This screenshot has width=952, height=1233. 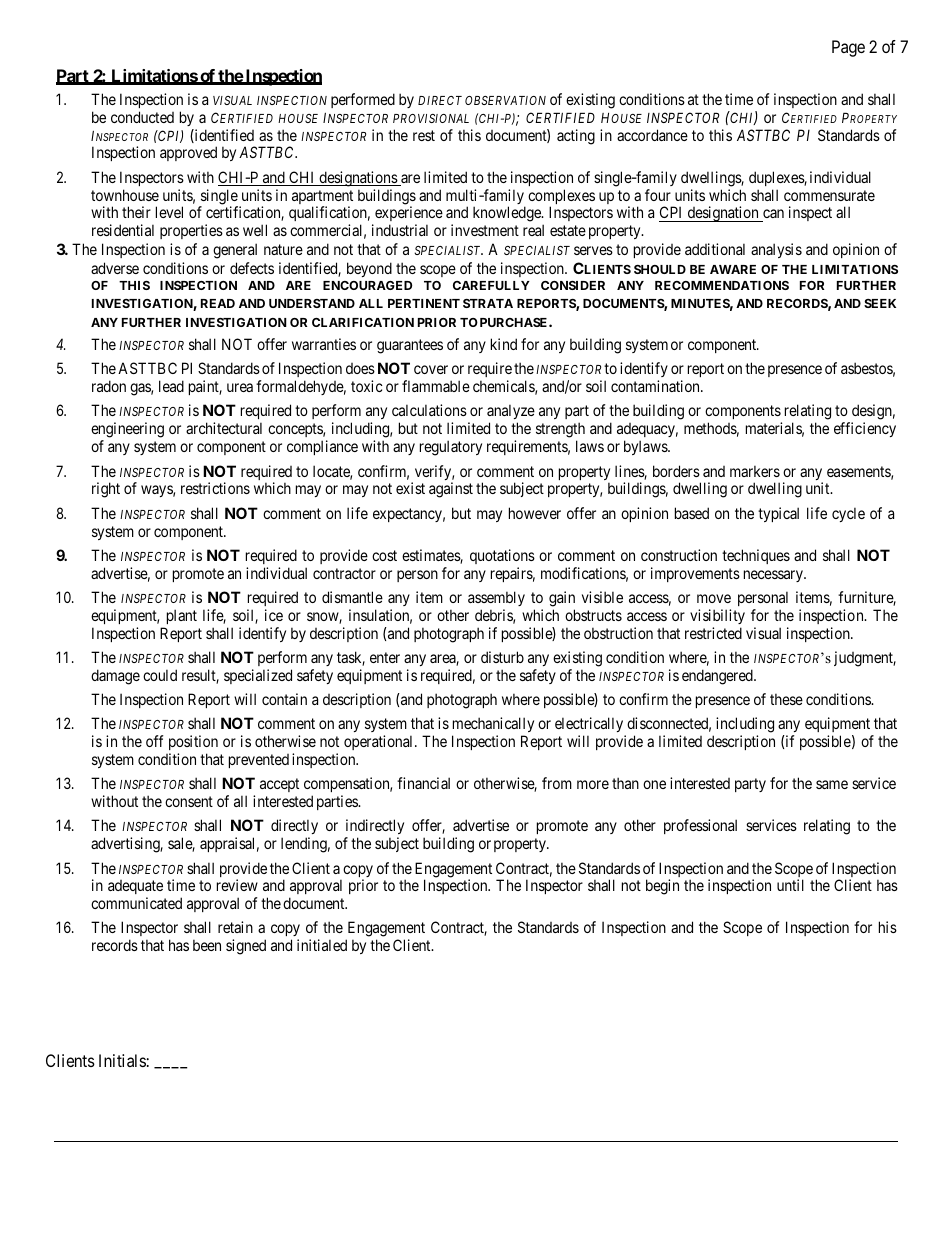 What do you see at coordinates (122, 1060) in the screenshot?
I see `Initials` at bounding box center [122, 1060].
